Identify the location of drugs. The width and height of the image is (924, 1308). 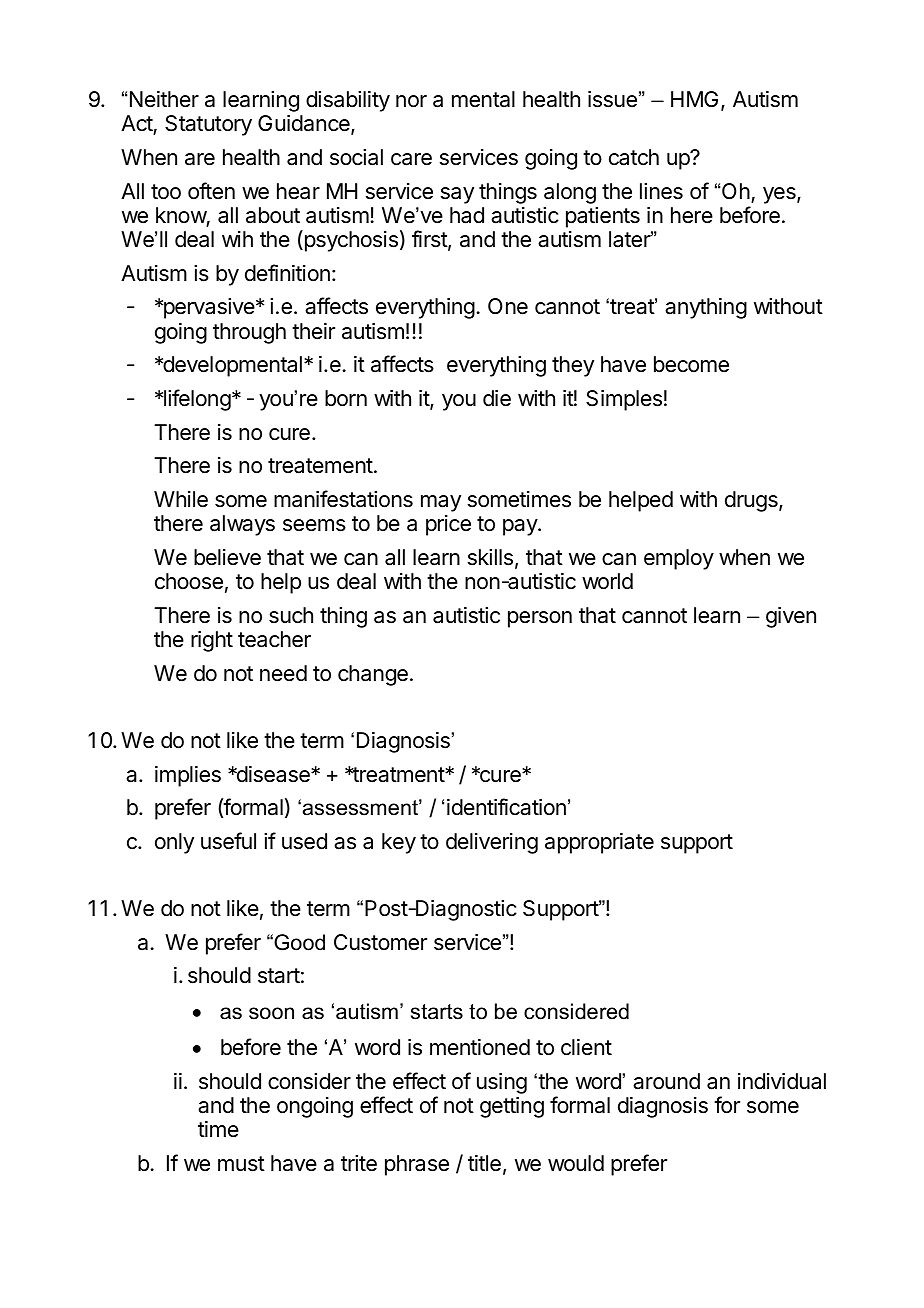
(752, 501).
